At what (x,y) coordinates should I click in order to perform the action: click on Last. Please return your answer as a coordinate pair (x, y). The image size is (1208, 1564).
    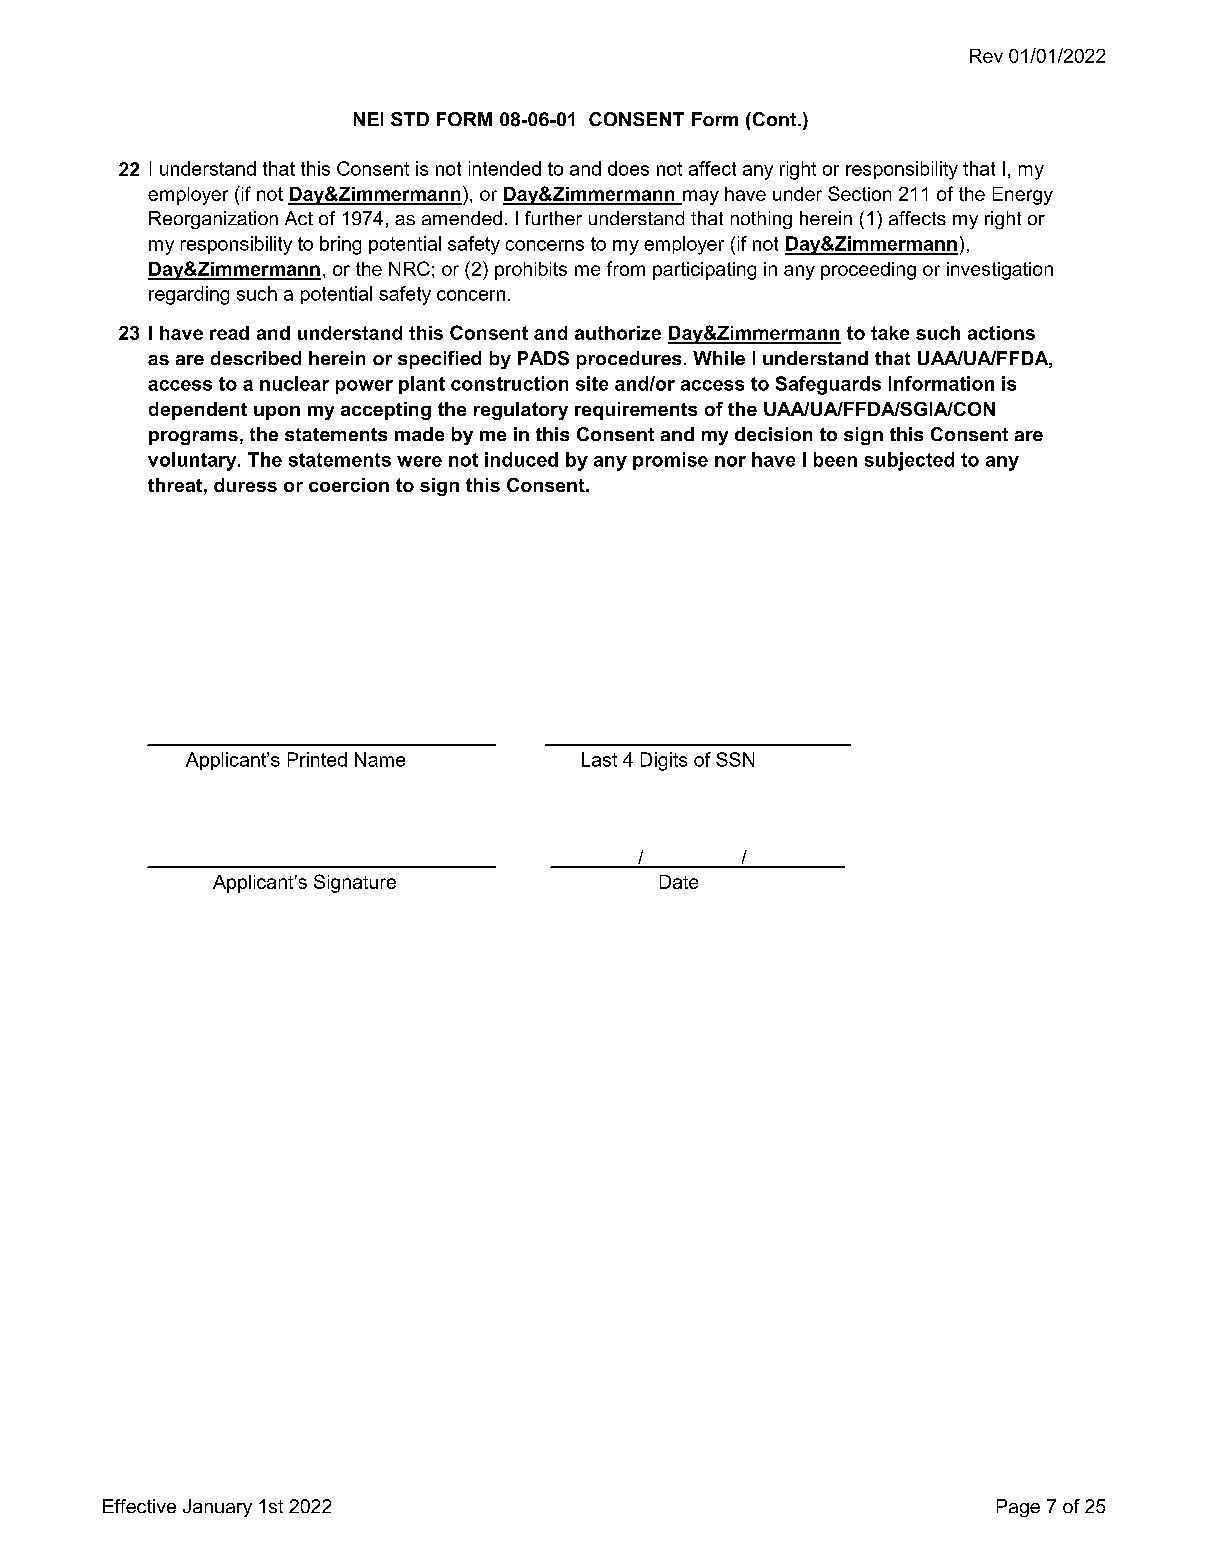
    Looking at the image, I should click on (599, 759).
